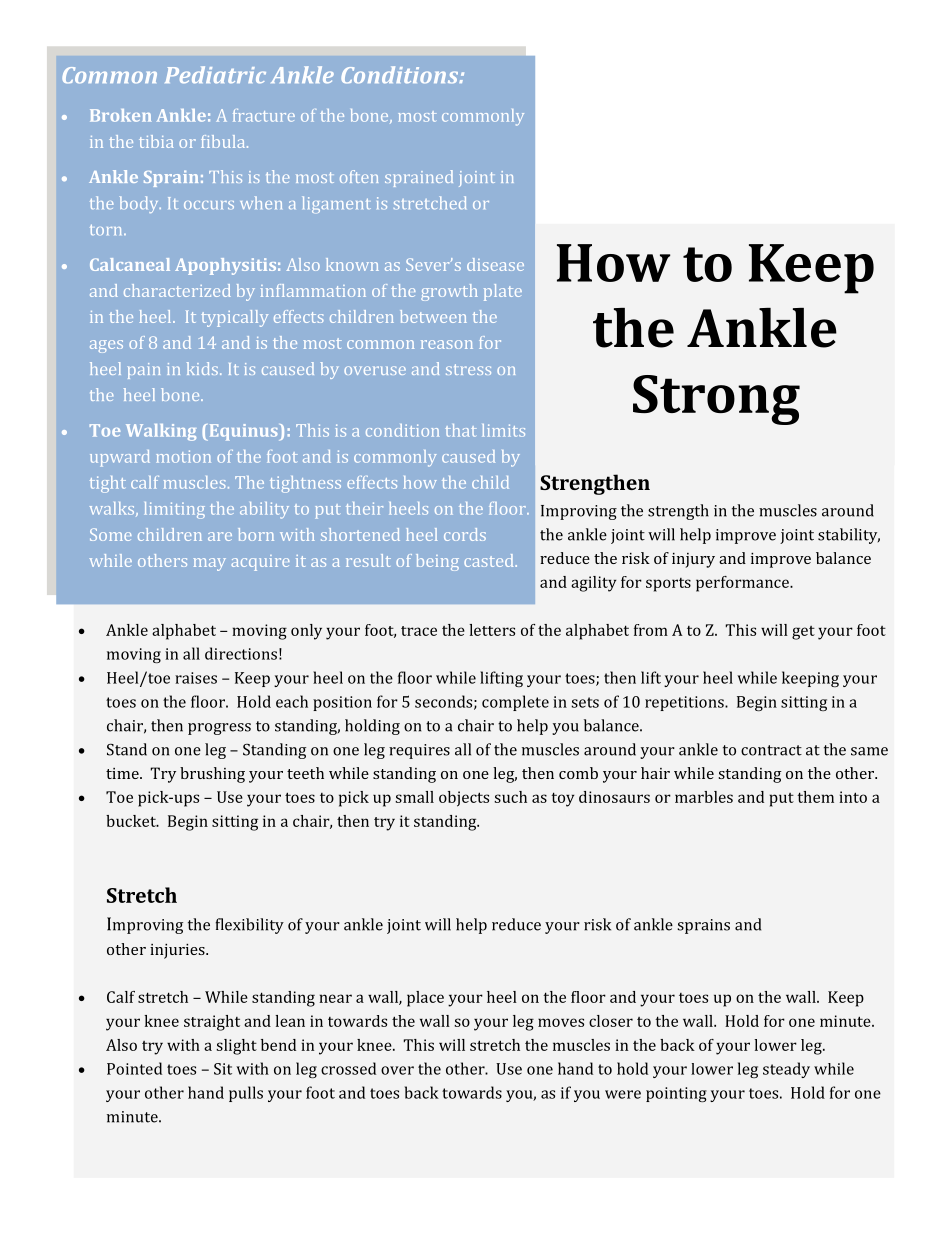  Describe the element at coordinates (515, 703) in the document. I see `complete` at that location.
